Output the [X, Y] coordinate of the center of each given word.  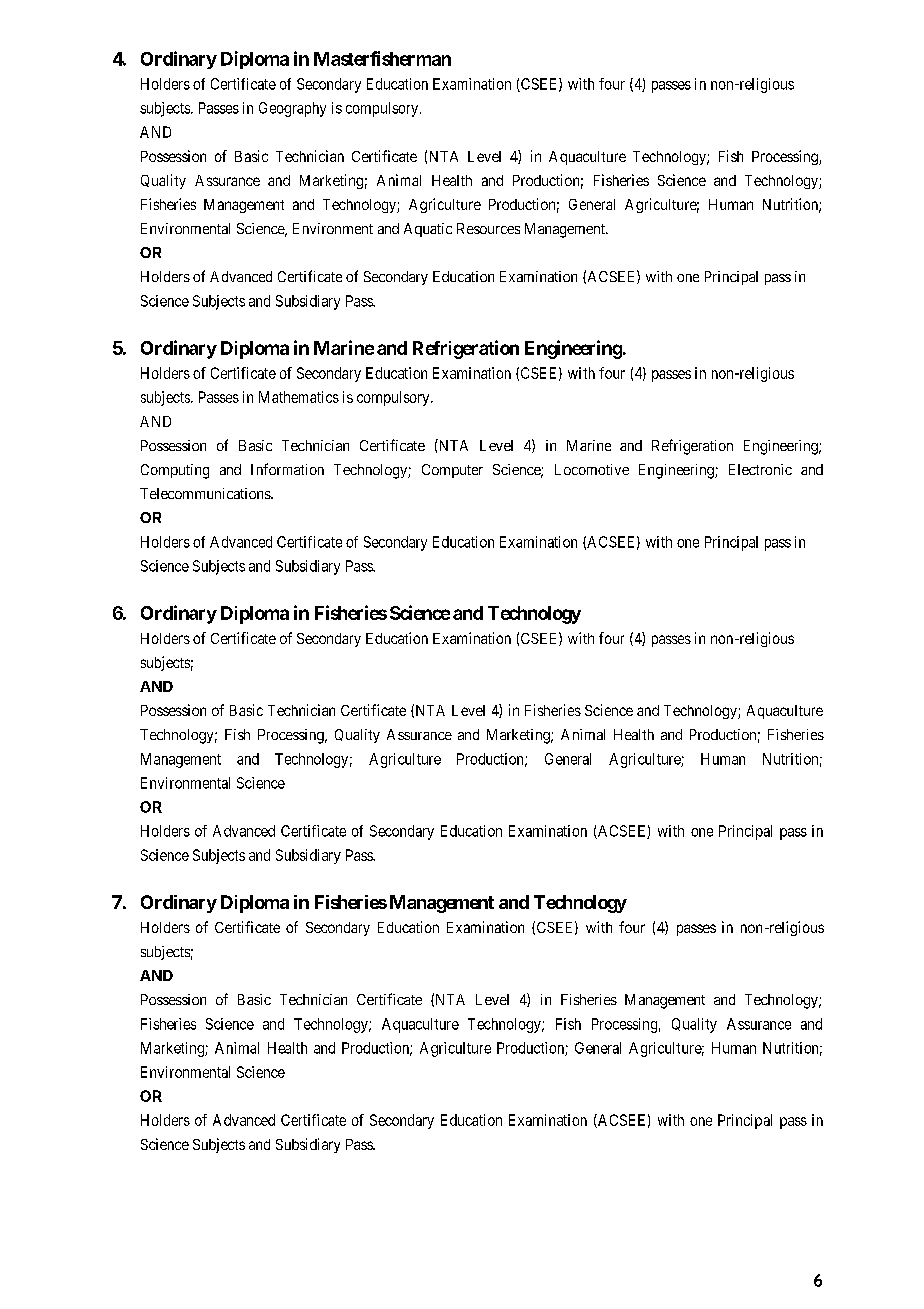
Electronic [760, 469]
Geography [292, 109]
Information [287, 469]
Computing [175, 471]
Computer [452, 471]
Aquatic [428, 230]
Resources [488, 228]
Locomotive [592, 469]
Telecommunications [206, 493]
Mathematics [299, 397]
